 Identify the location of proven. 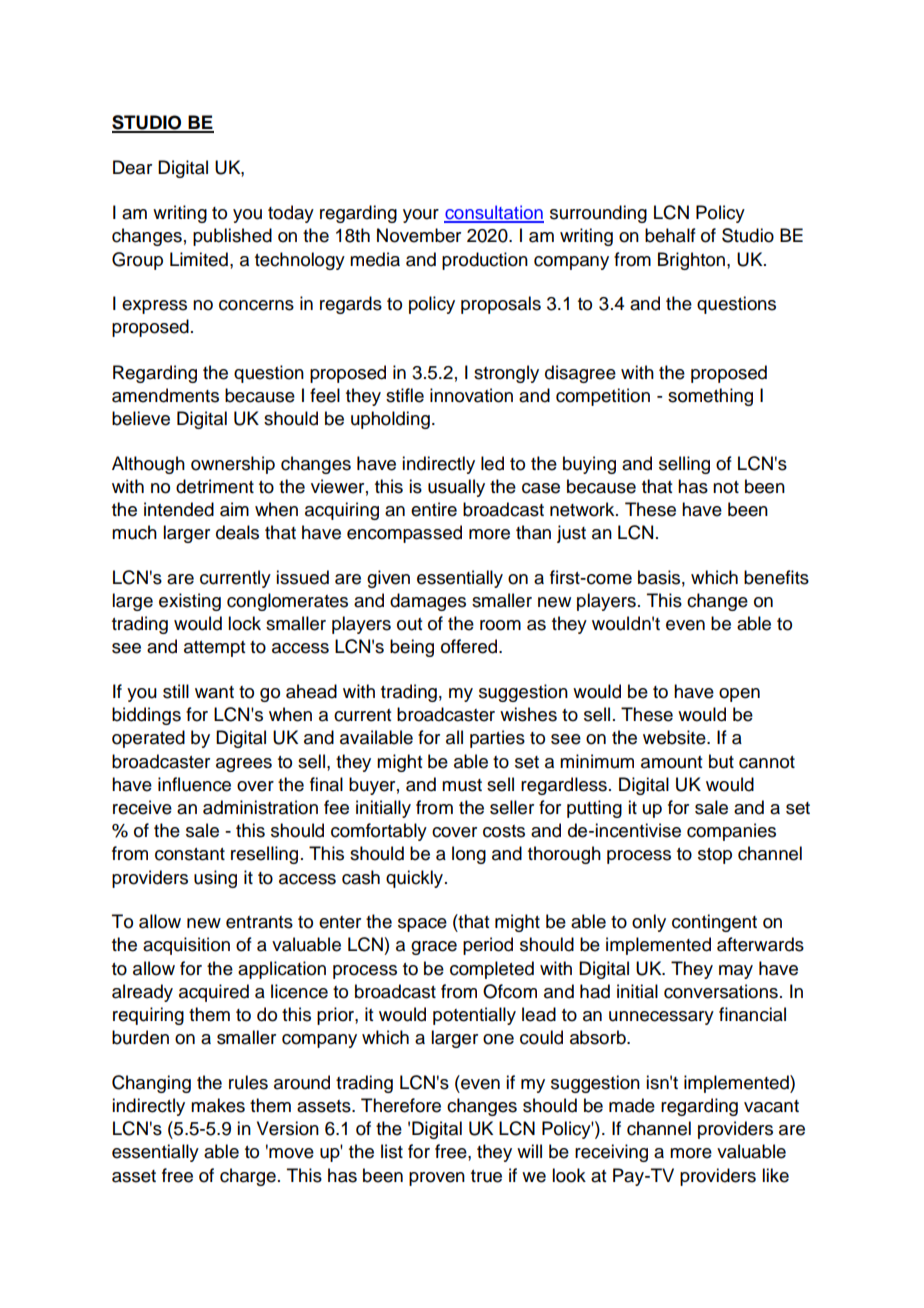
(437, 1179).
